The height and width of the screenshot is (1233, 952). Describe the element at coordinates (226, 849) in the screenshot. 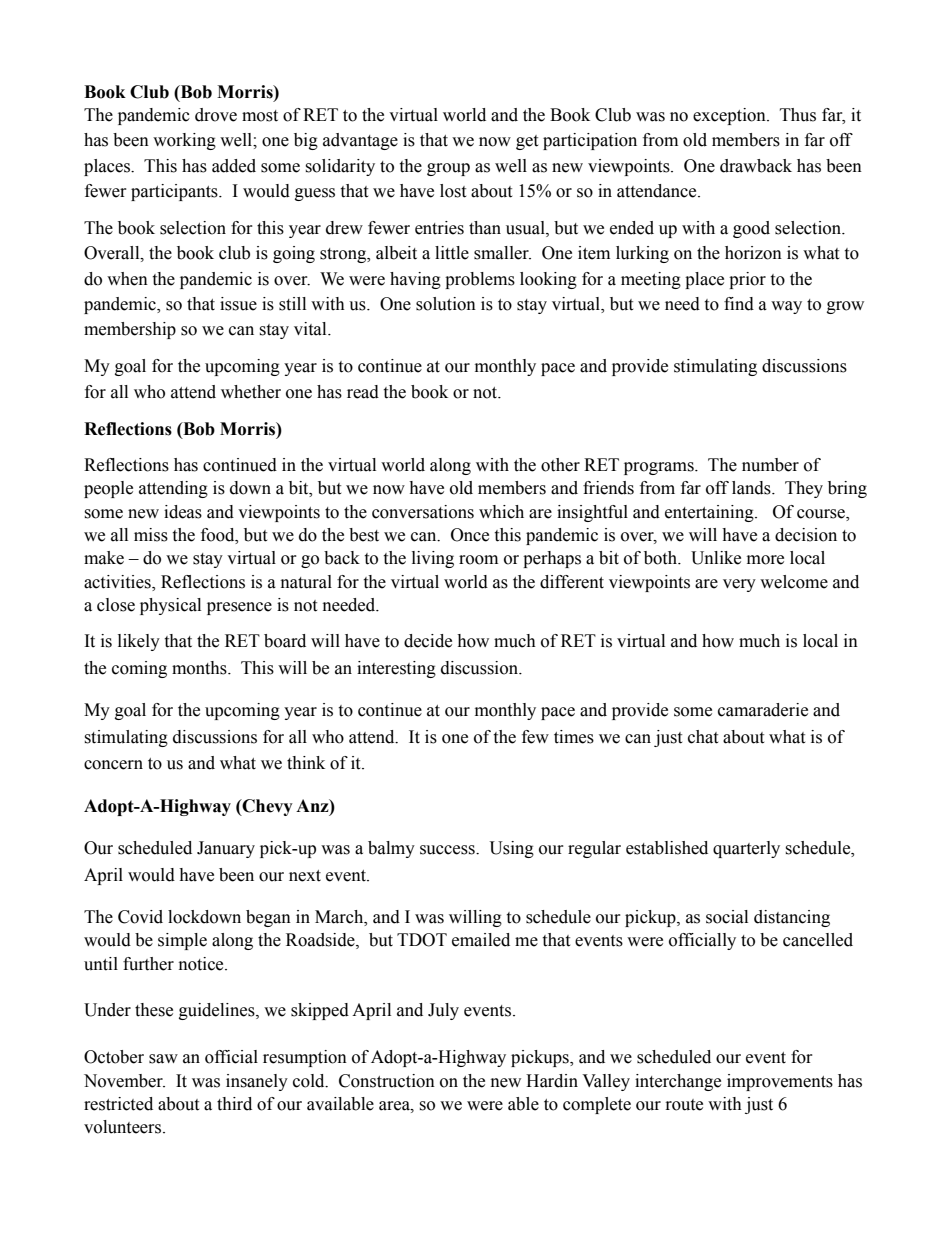

I see `January` at that location.
